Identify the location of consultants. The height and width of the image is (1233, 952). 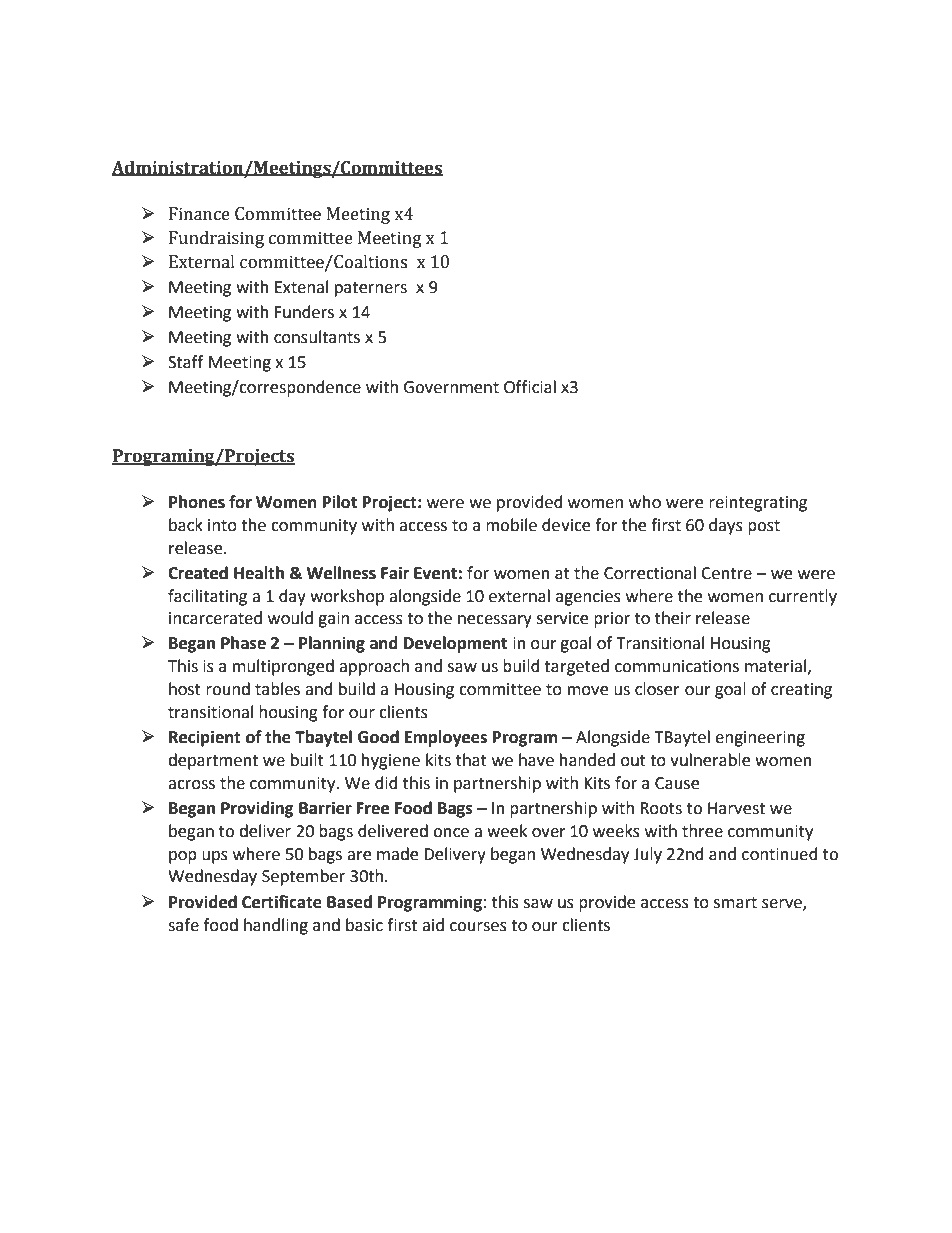
(317, 337).
